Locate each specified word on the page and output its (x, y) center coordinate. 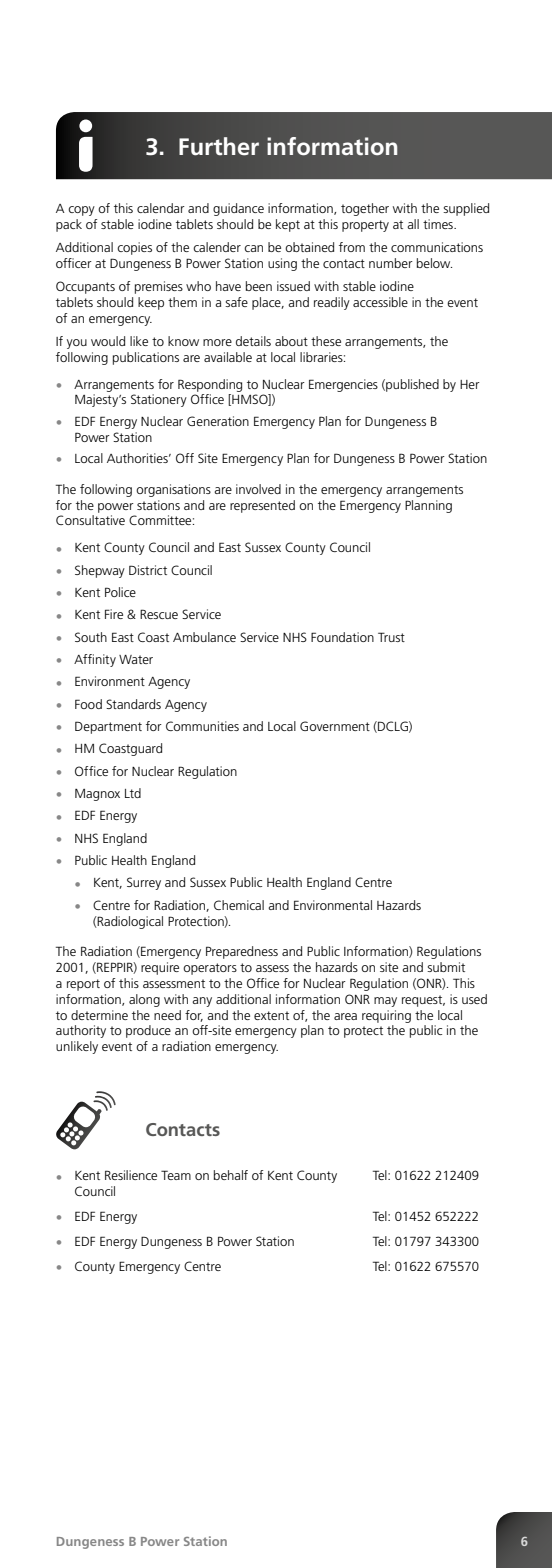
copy (81, 211)
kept (288, 225)
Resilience (131, 1175)
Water (136, 659)
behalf (231, 1175)
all (413, 224)
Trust (391, 637)
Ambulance (204, 637)
